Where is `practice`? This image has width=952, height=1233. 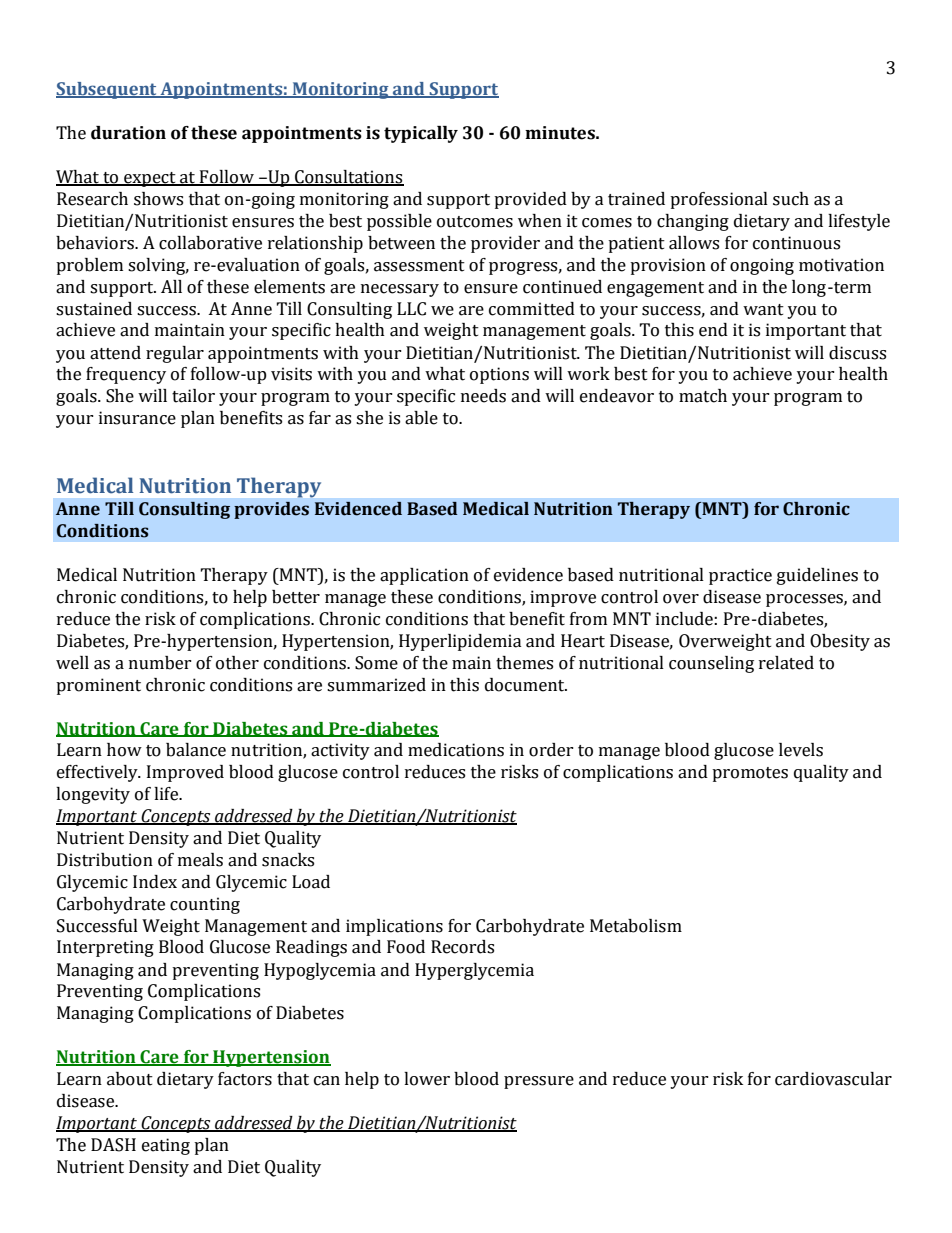 practice is located at coordinates (740, 576).
